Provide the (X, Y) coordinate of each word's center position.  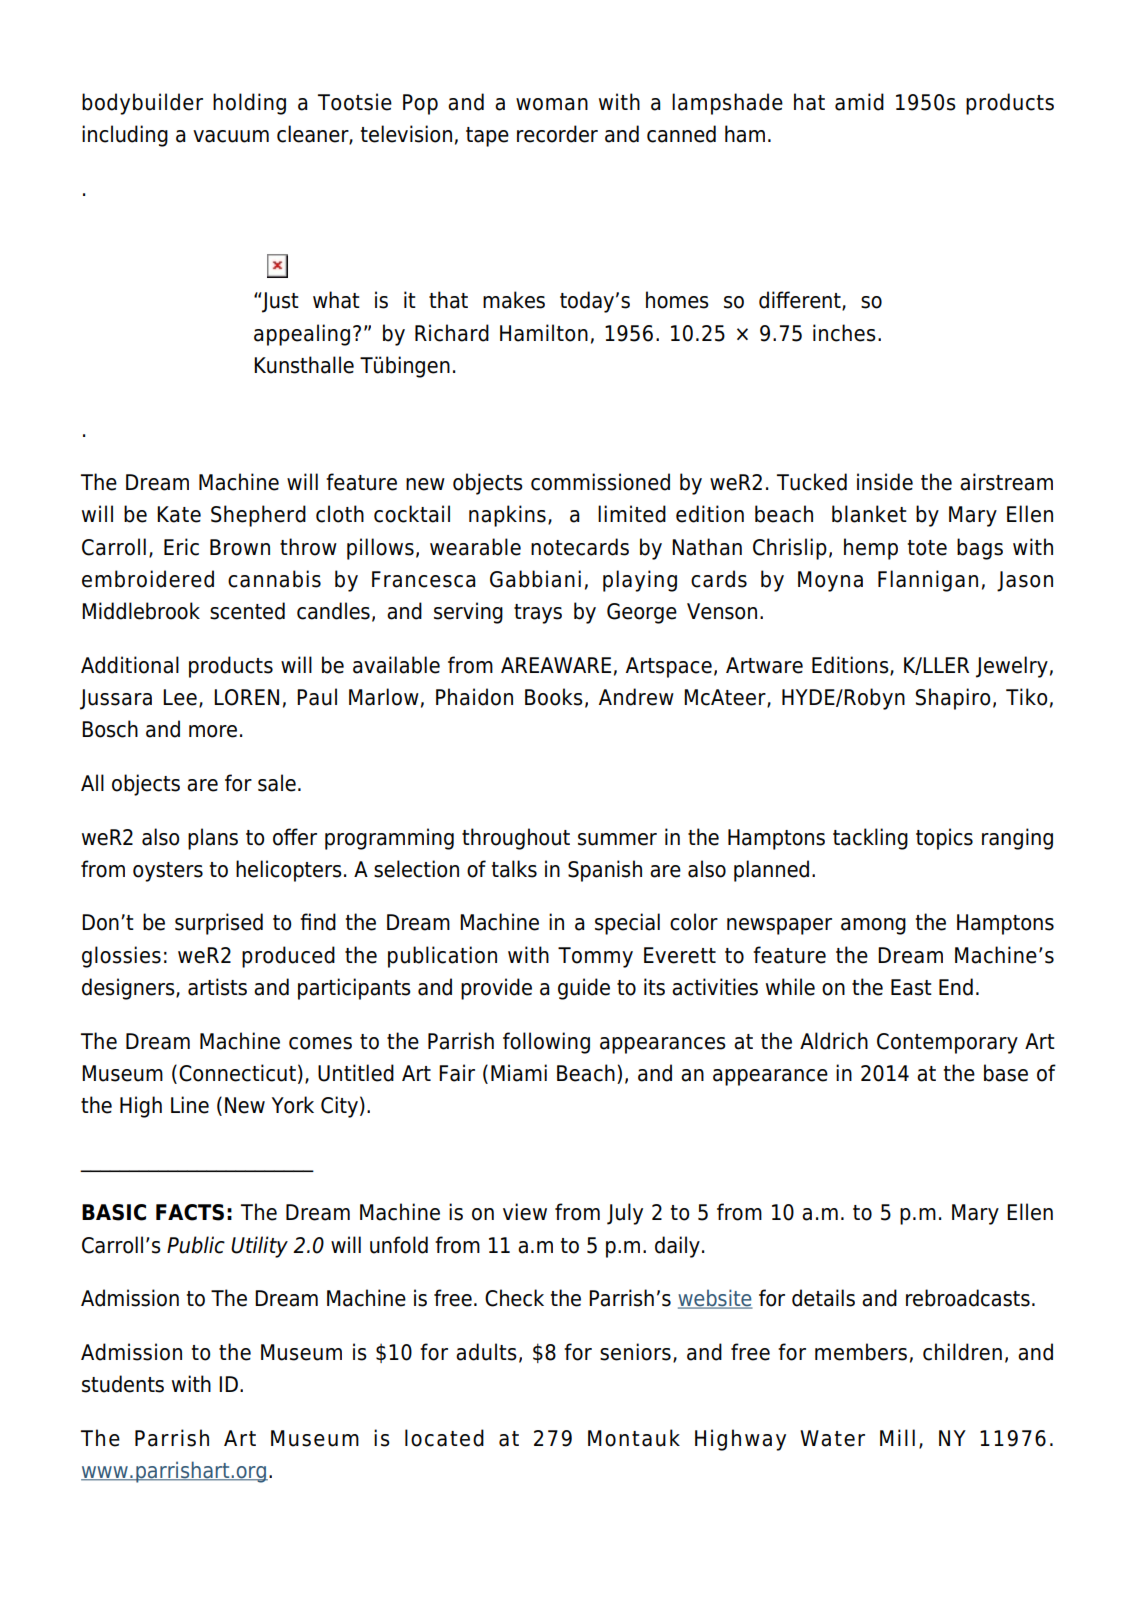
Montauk (634, 1438)
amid (859, 102)
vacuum (231, 136)
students (123, 1384)
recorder (557, 134)
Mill (897, 1437)
